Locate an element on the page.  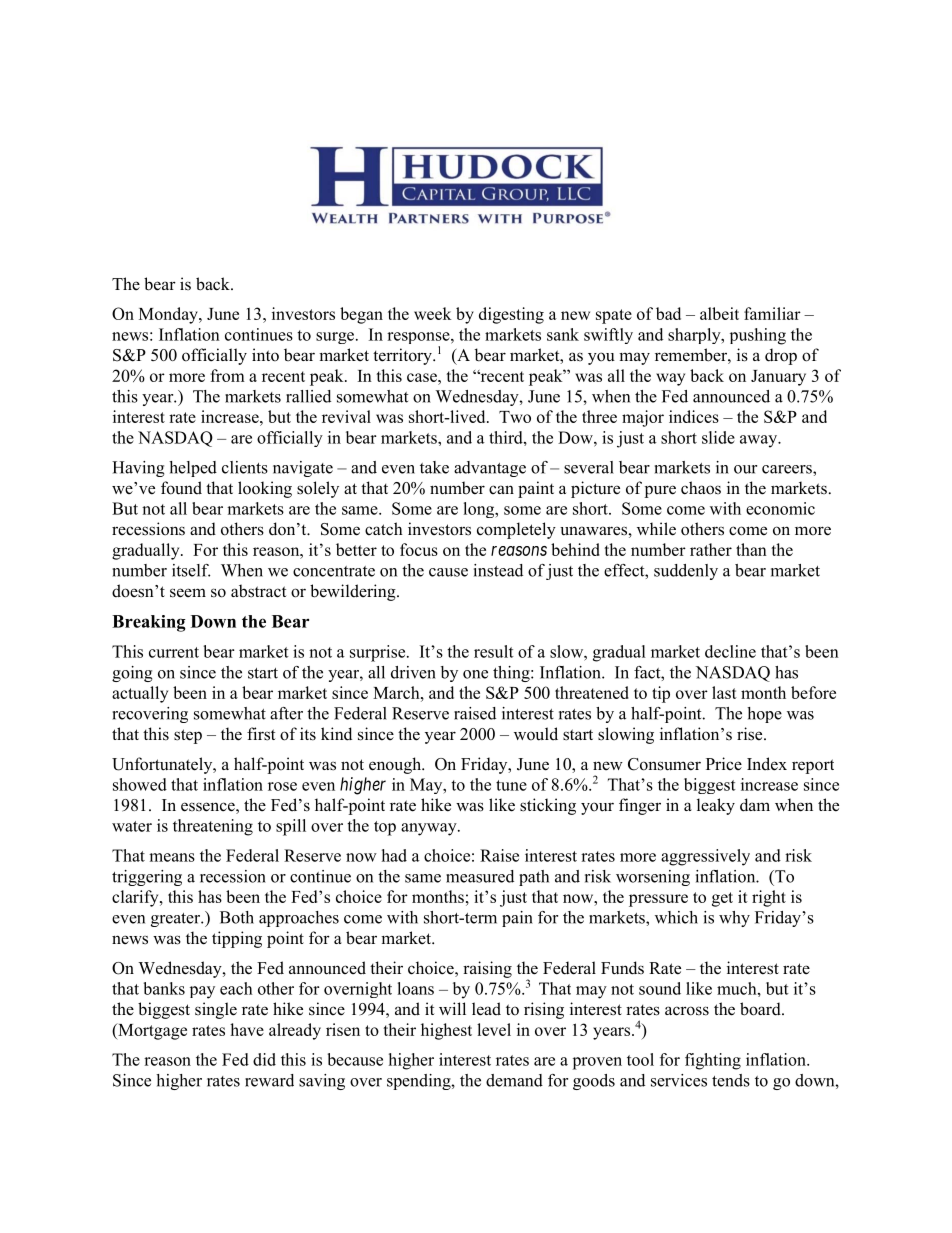
one is located at coordinates (475, 674).
